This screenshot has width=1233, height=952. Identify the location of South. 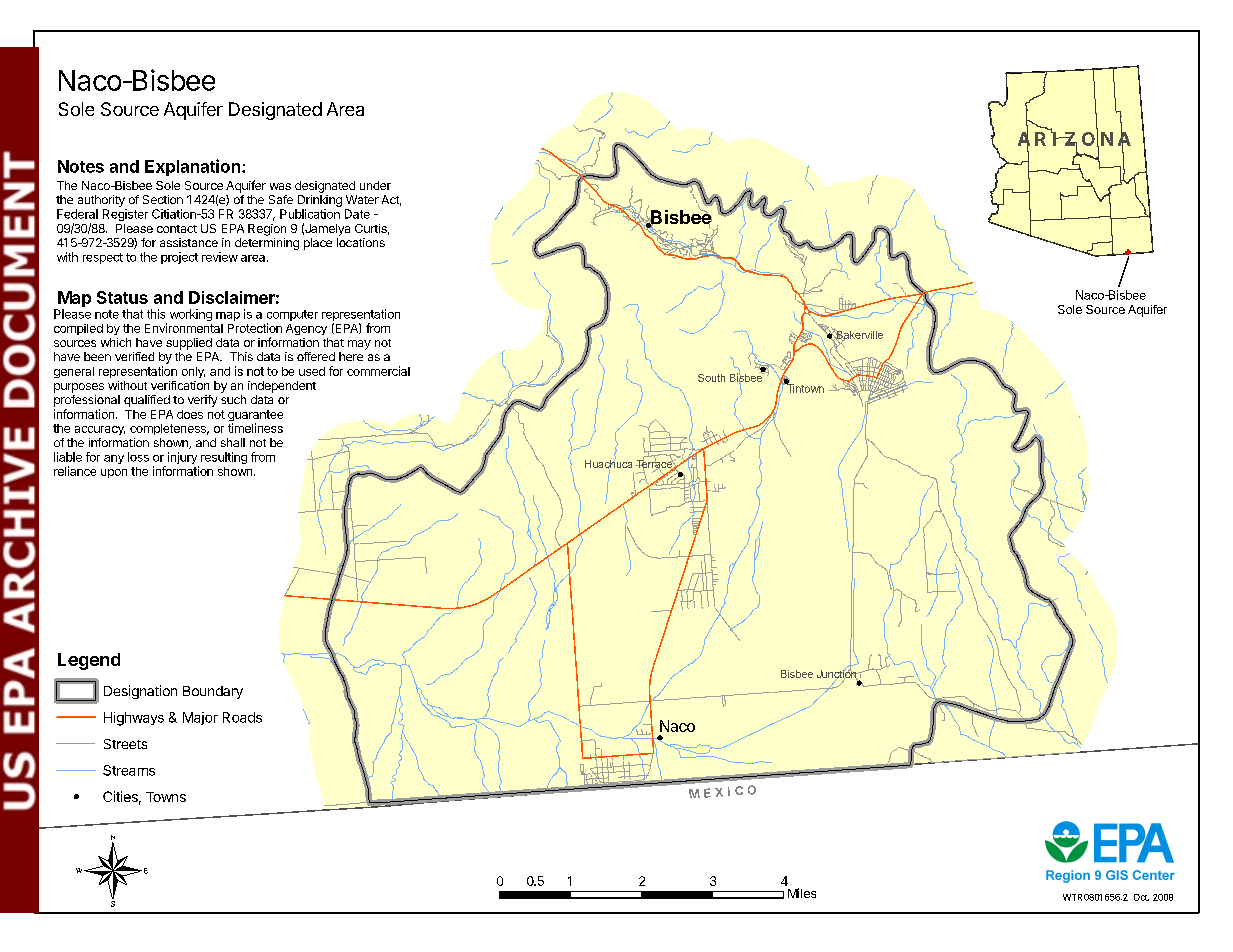
(711, 378).
